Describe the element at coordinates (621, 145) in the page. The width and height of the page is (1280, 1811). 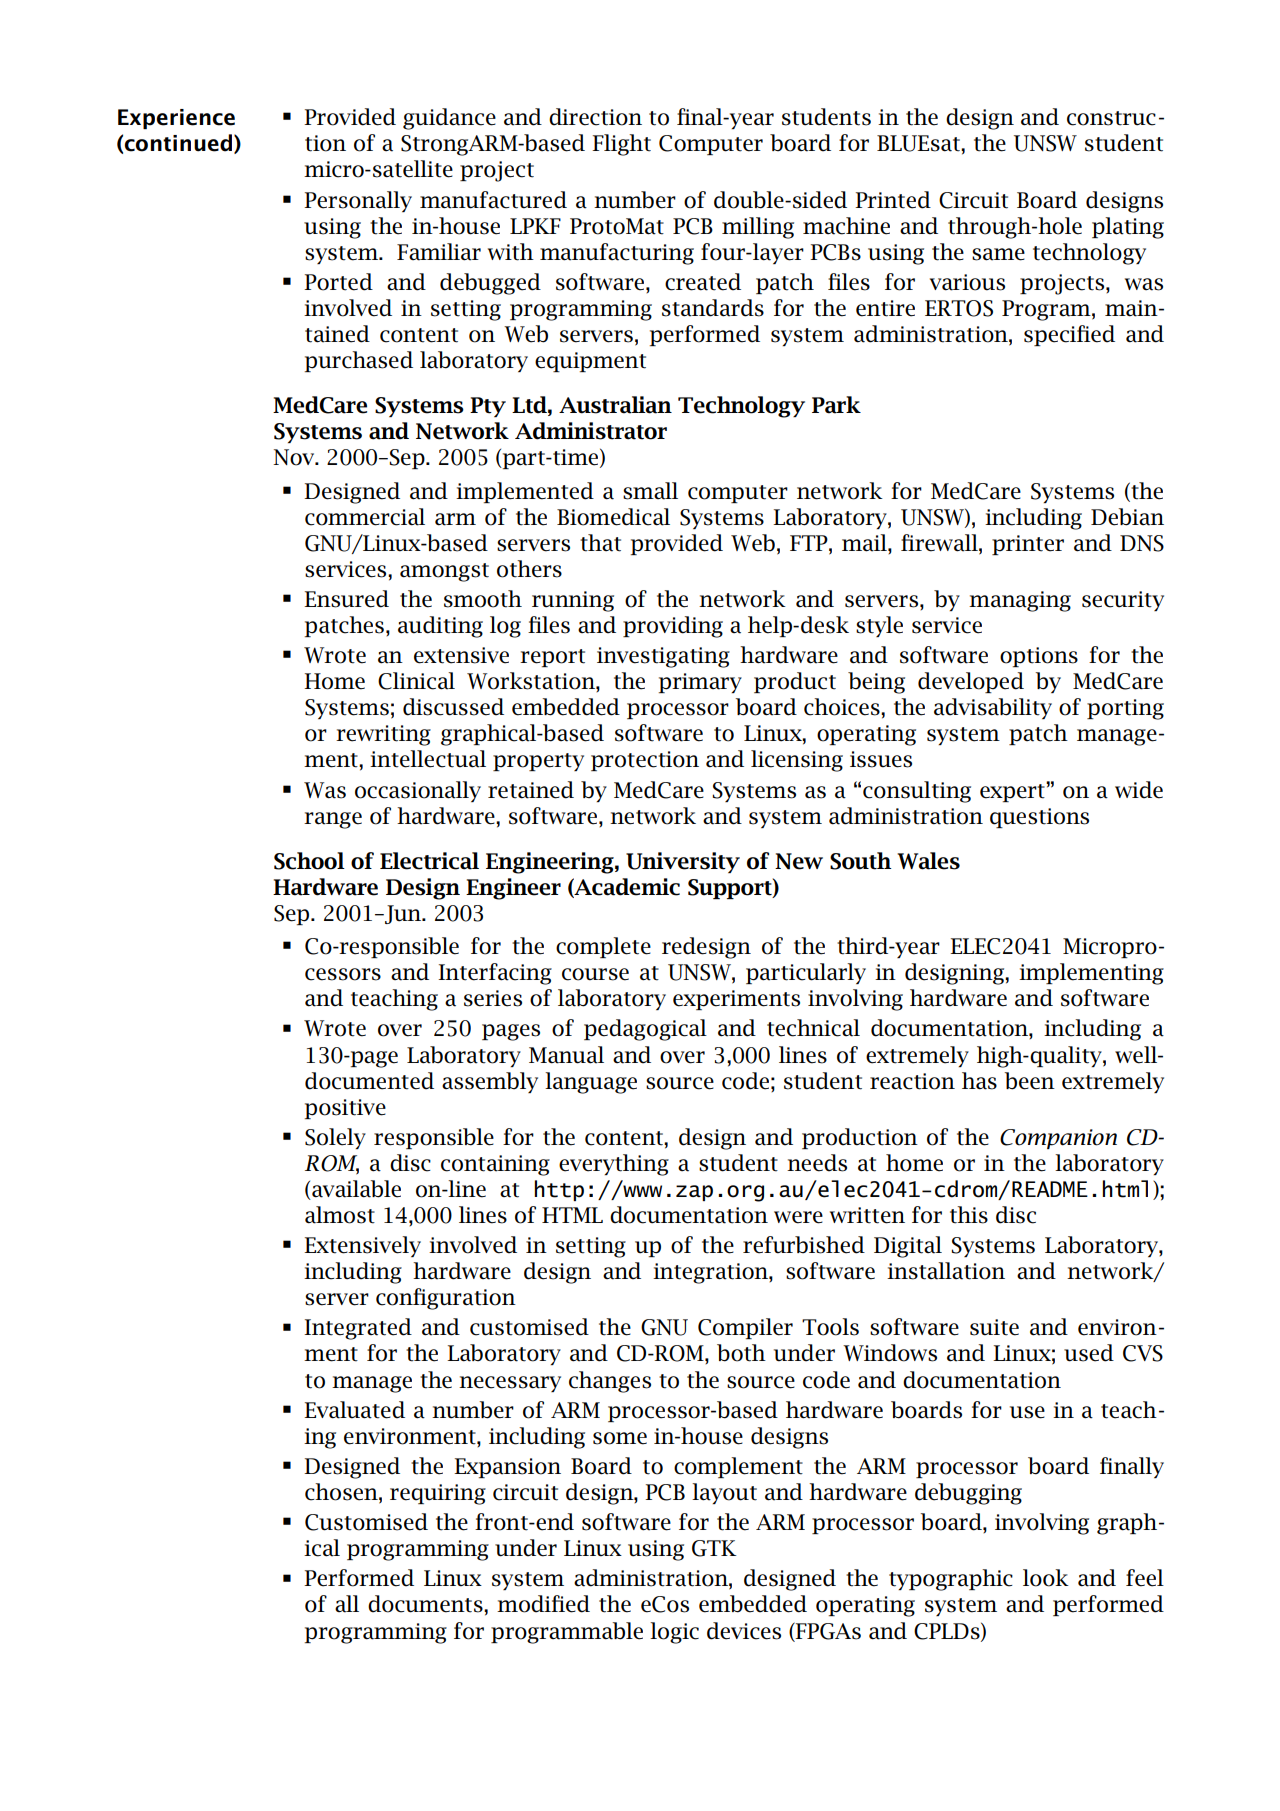
I see `Flight` at that location.
